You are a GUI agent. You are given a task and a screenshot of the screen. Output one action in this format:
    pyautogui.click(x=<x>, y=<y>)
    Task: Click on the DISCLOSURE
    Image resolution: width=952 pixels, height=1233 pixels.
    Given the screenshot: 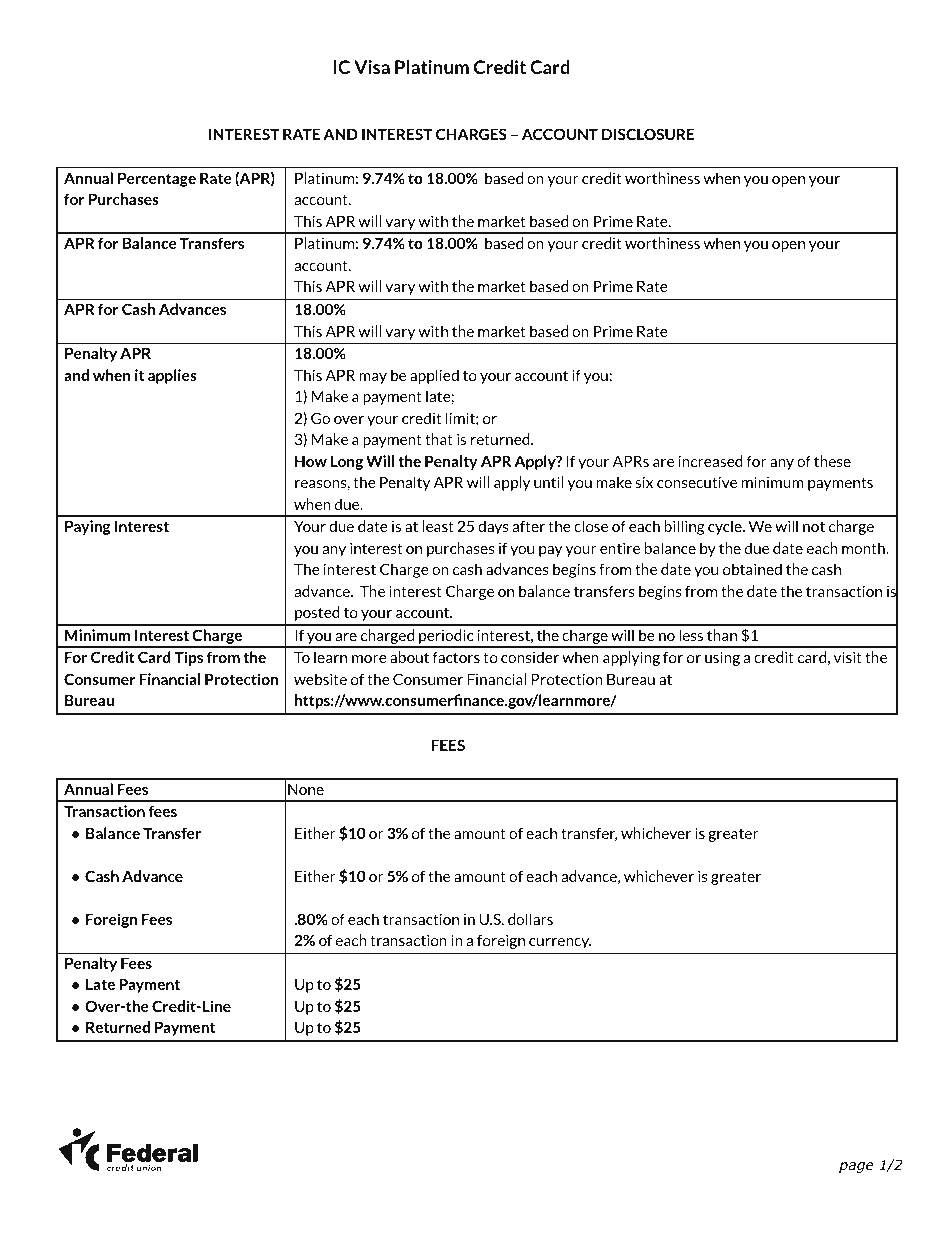 What is the action you would take?
    pyautogui.click(x=648, y=134)
